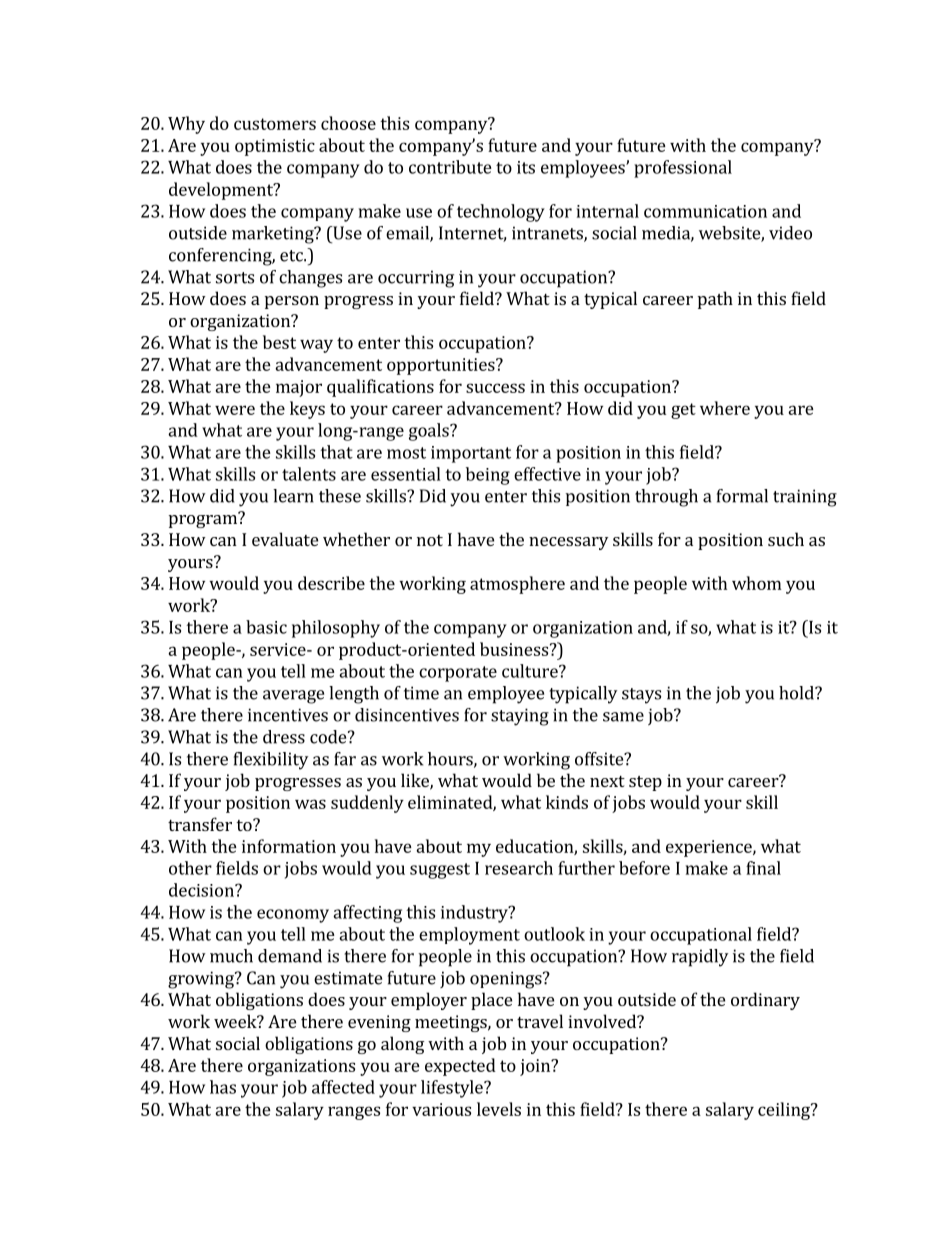 The width and height of the page is (952, 1233). I want to click on professional, so click(683, 169).
